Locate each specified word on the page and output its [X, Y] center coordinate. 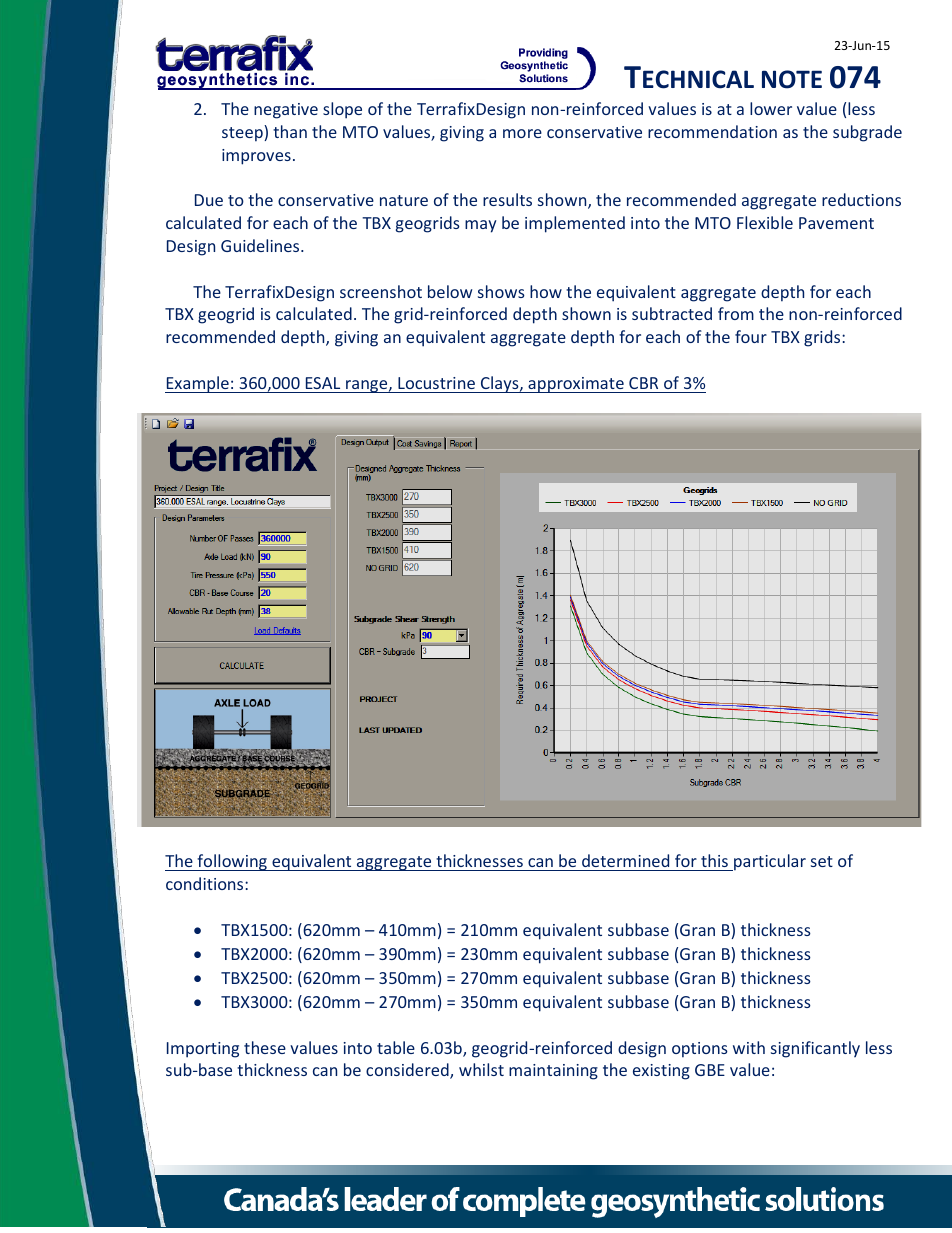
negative [286, 111]
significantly [815, 1049]
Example [198, 384]
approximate [576, 385]
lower [771, 108]
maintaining [553, 1072]
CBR [643, 383]
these [265, 1047]
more [522, 133]
